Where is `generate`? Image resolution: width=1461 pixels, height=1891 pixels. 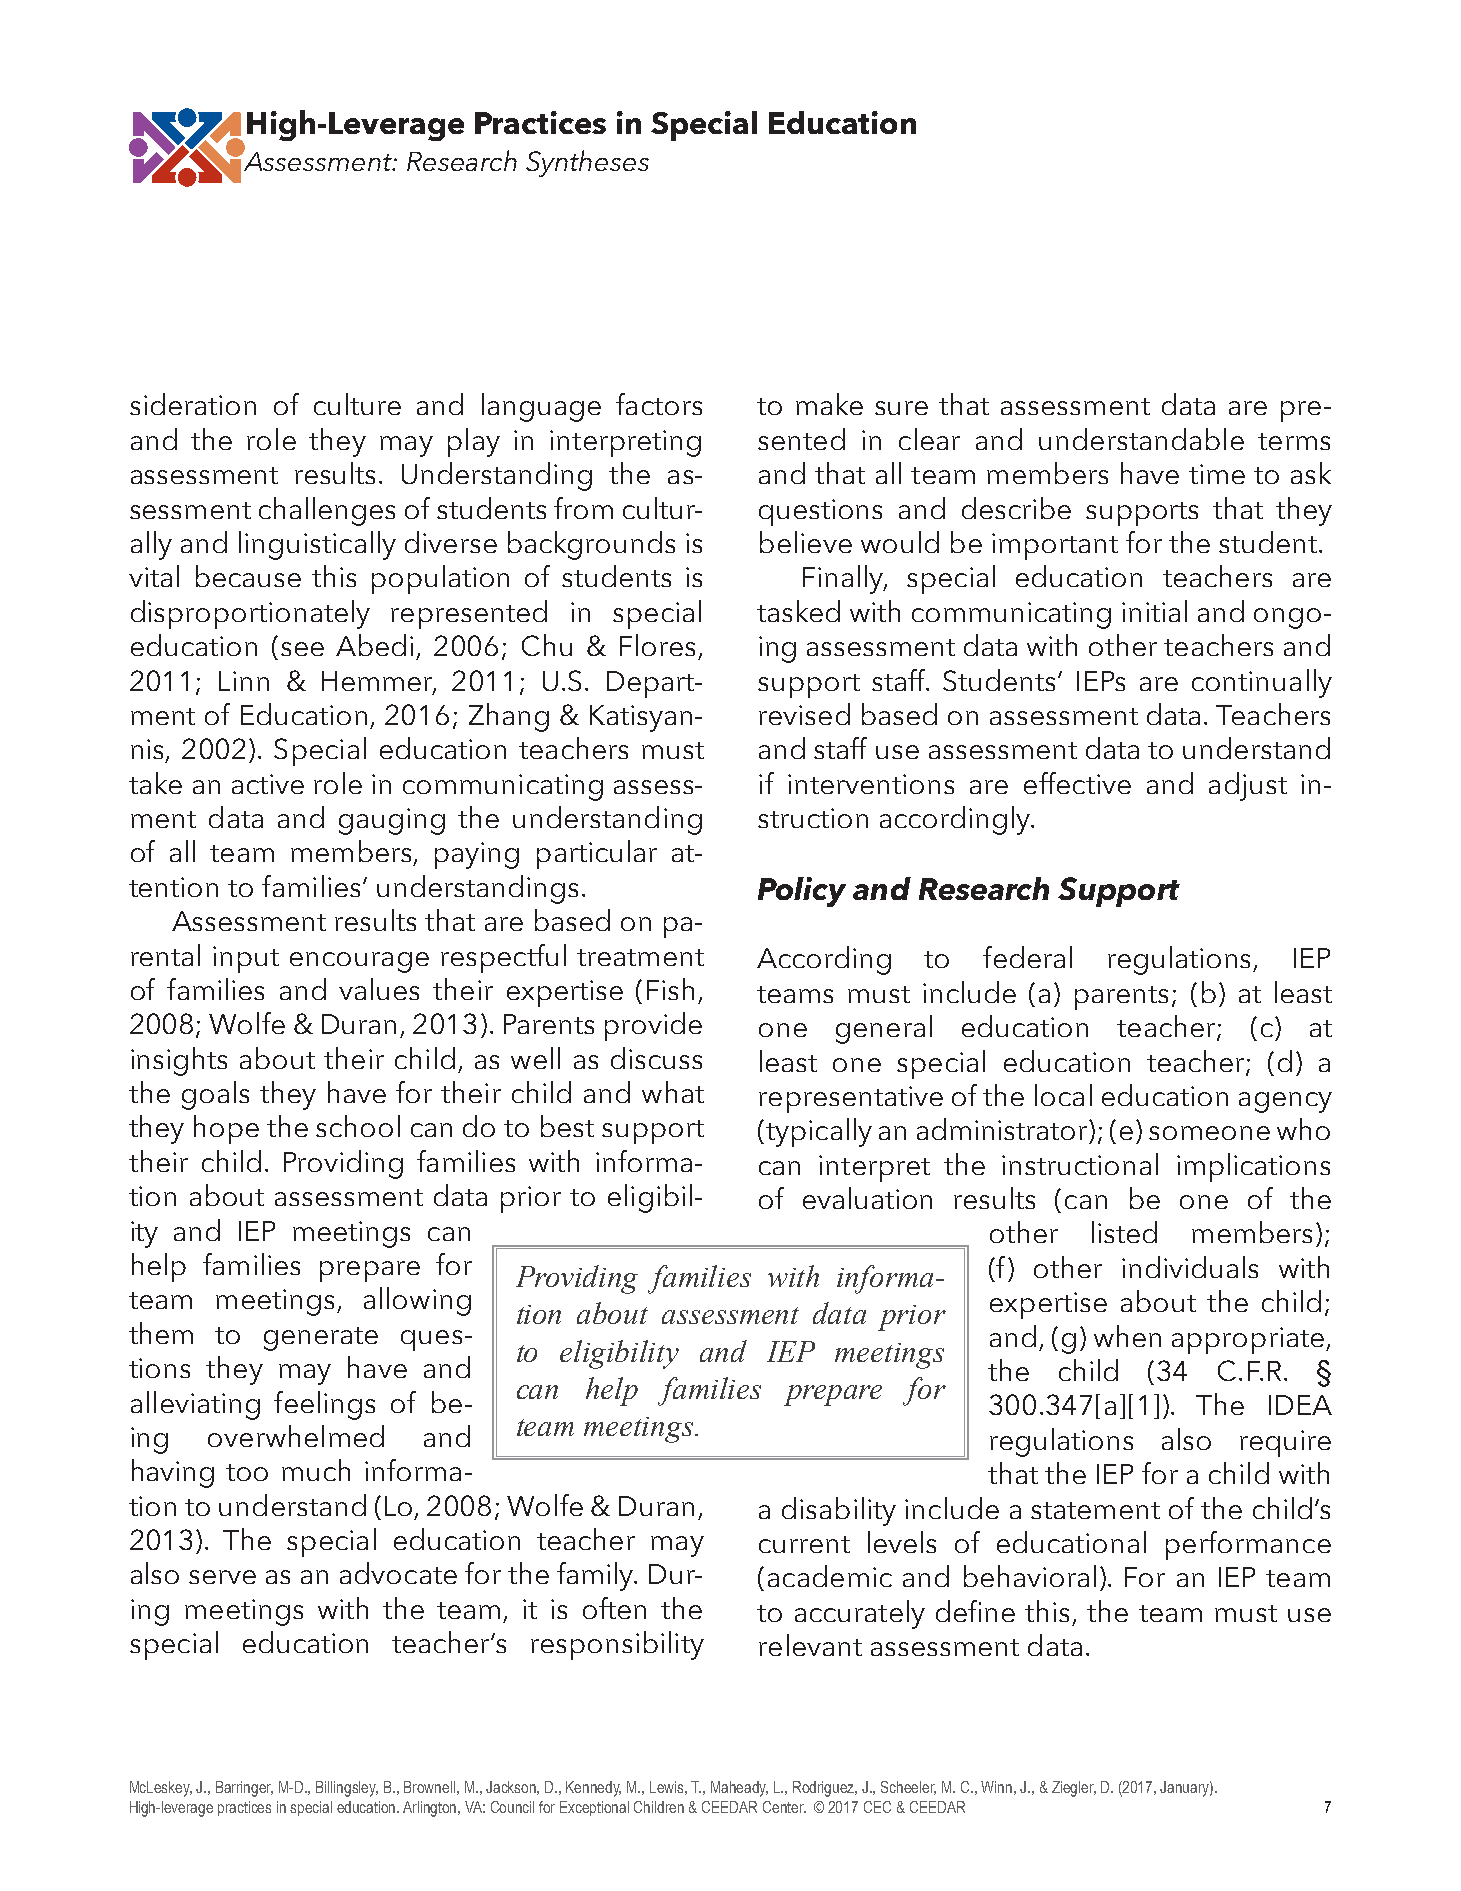
generate is located at coordinates (321, 1339).
